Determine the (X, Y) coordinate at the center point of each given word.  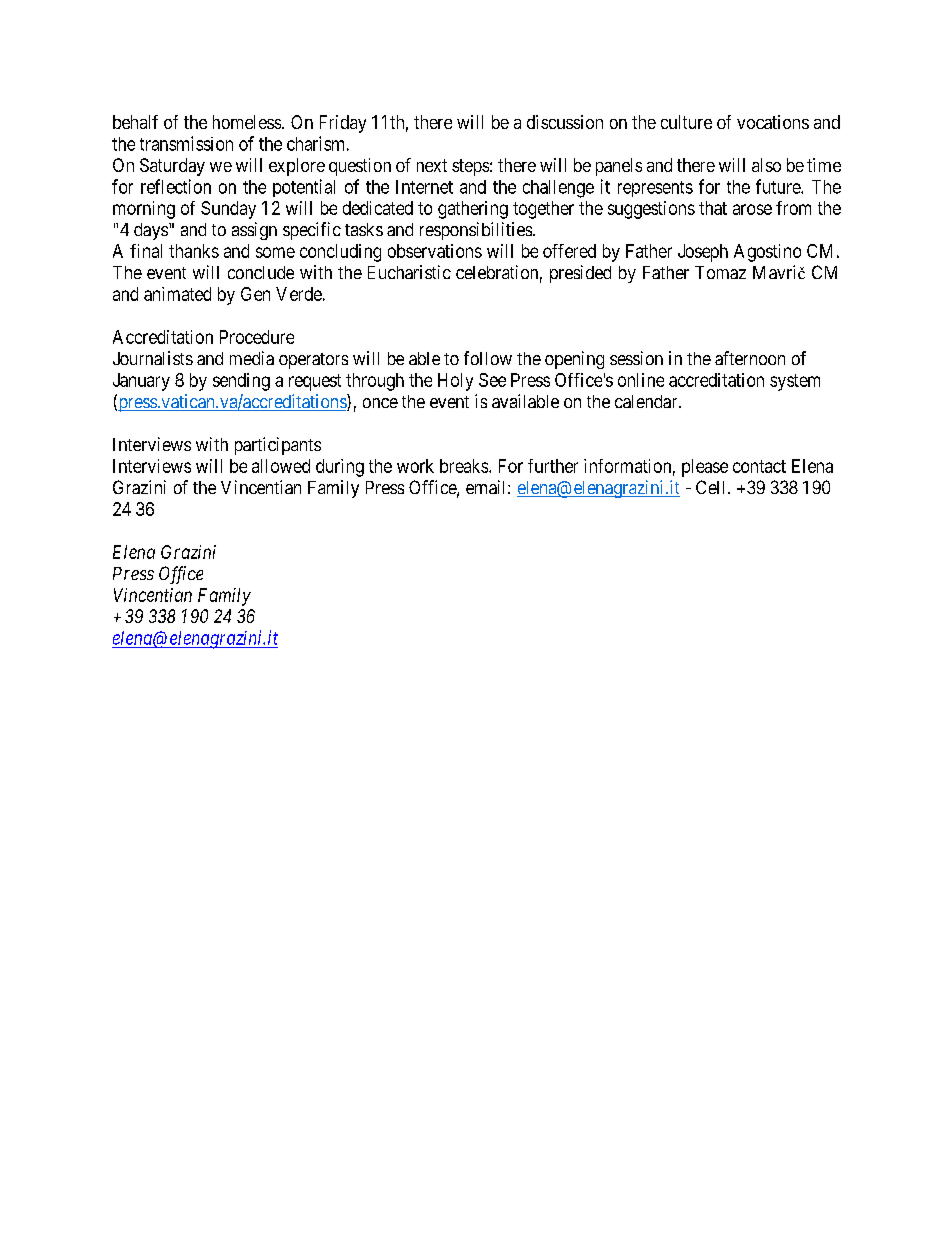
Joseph (703, 253)
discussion (565, 122)
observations (435, 251)
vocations (773, 122)
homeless (247, 122)
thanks (194, 251)
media (252, 358)
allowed (281, 466)
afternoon (750, 358)
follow (488, 358)
